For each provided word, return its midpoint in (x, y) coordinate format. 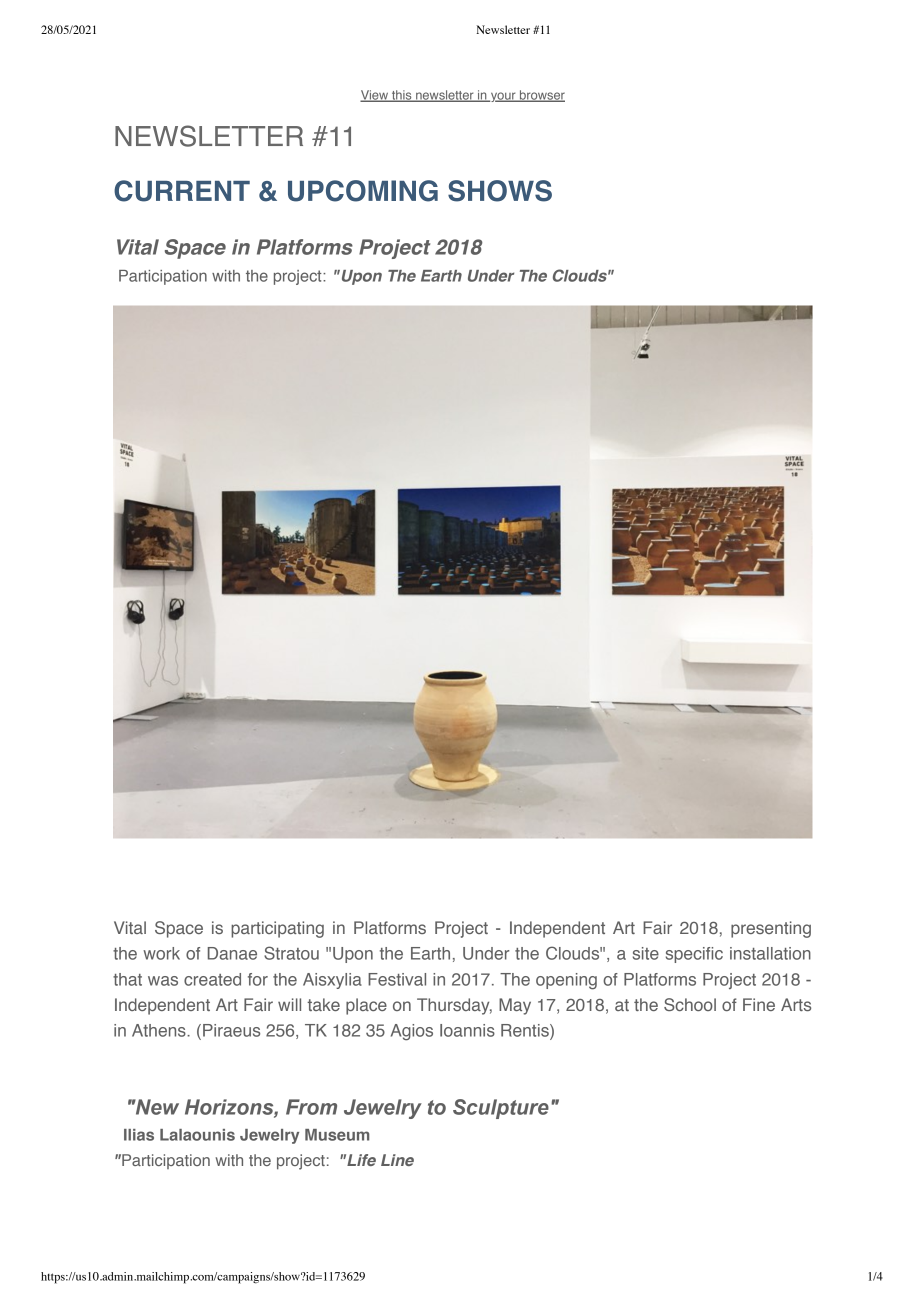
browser (541, 96)
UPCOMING (363, 191)
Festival (397, 979)
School (690, 1004)
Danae (232, 953)
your (503, 97)
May (515, 1006)
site (646, 953)
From (311, 1107)
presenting (771, 929)
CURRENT (182, 191)
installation (770, 953)
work (161, 953)
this (402, 96)
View (375, 96)
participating (277, 929)
